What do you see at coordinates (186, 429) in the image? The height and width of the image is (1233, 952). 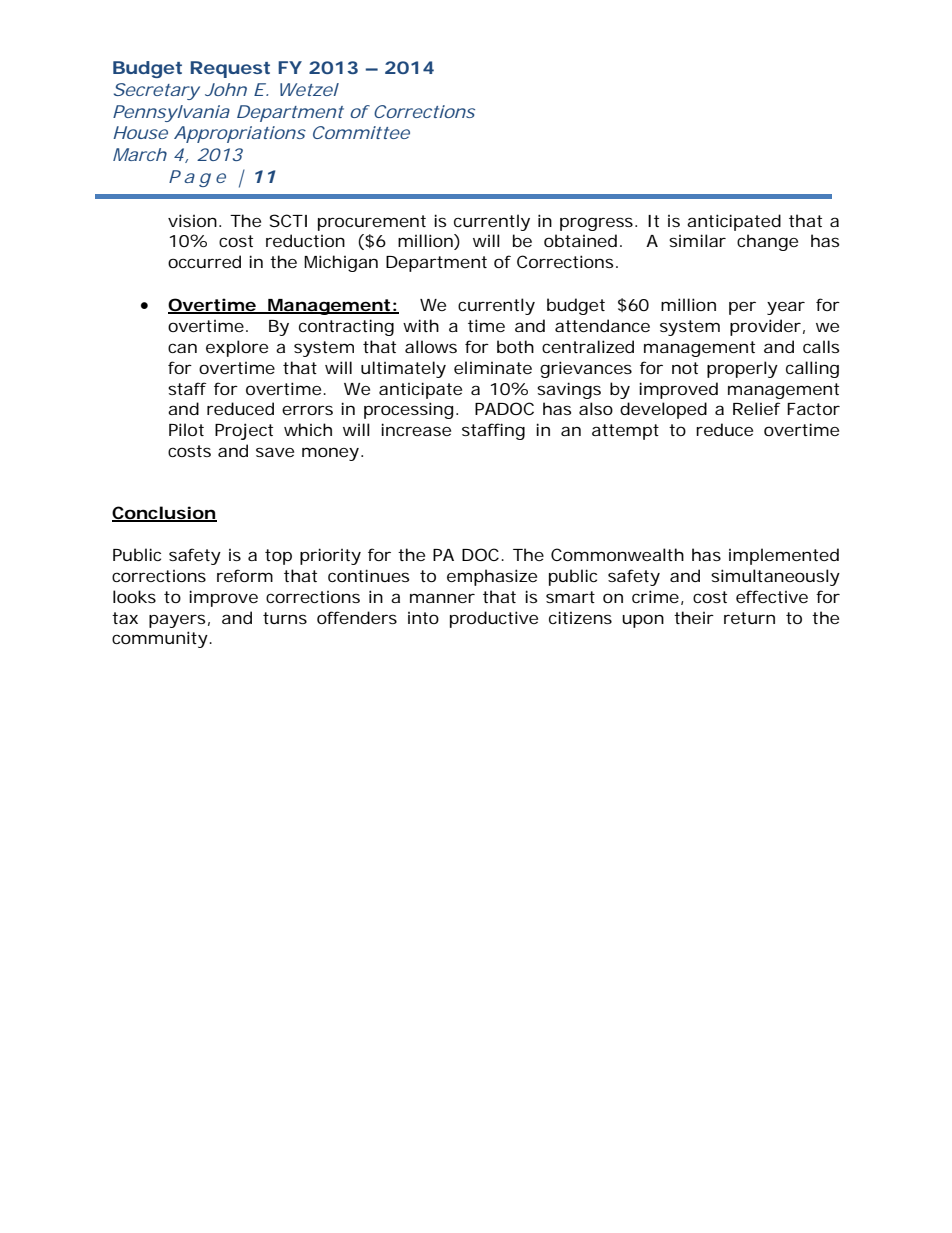 I see `Pilot` at bounding box center [186, 429].
